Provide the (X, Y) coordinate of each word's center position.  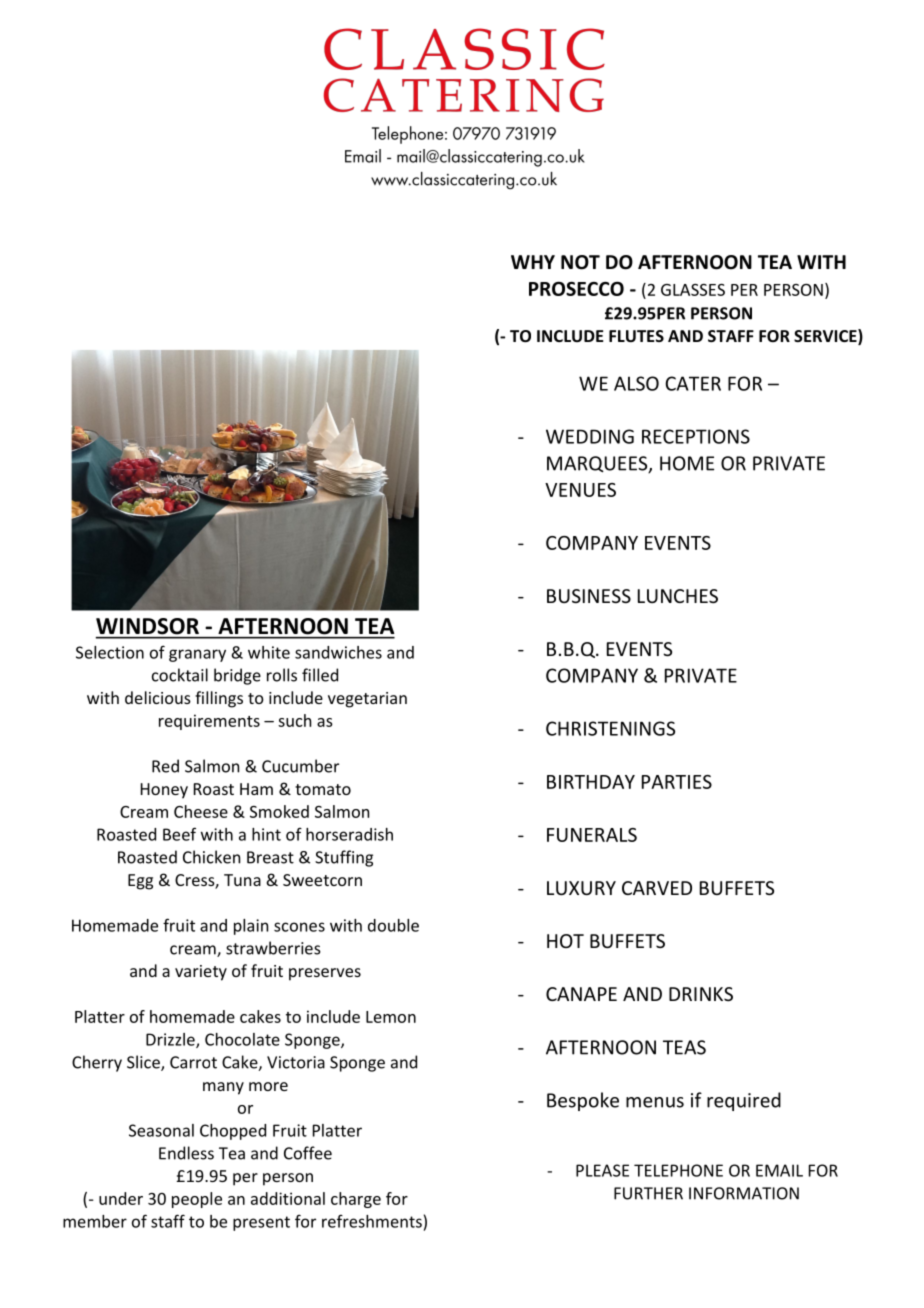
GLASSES (693, 290)
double (393, 925)
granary (197, 655)
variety (201, 973)
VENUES (580, 490)
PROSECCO (576, 288)
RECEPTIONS (696, 436)
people (197, 1200)
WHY (533, 262)
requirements (209, 722)
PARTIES (677, 782)
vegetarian (367, 700)
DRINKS (701, 994)
